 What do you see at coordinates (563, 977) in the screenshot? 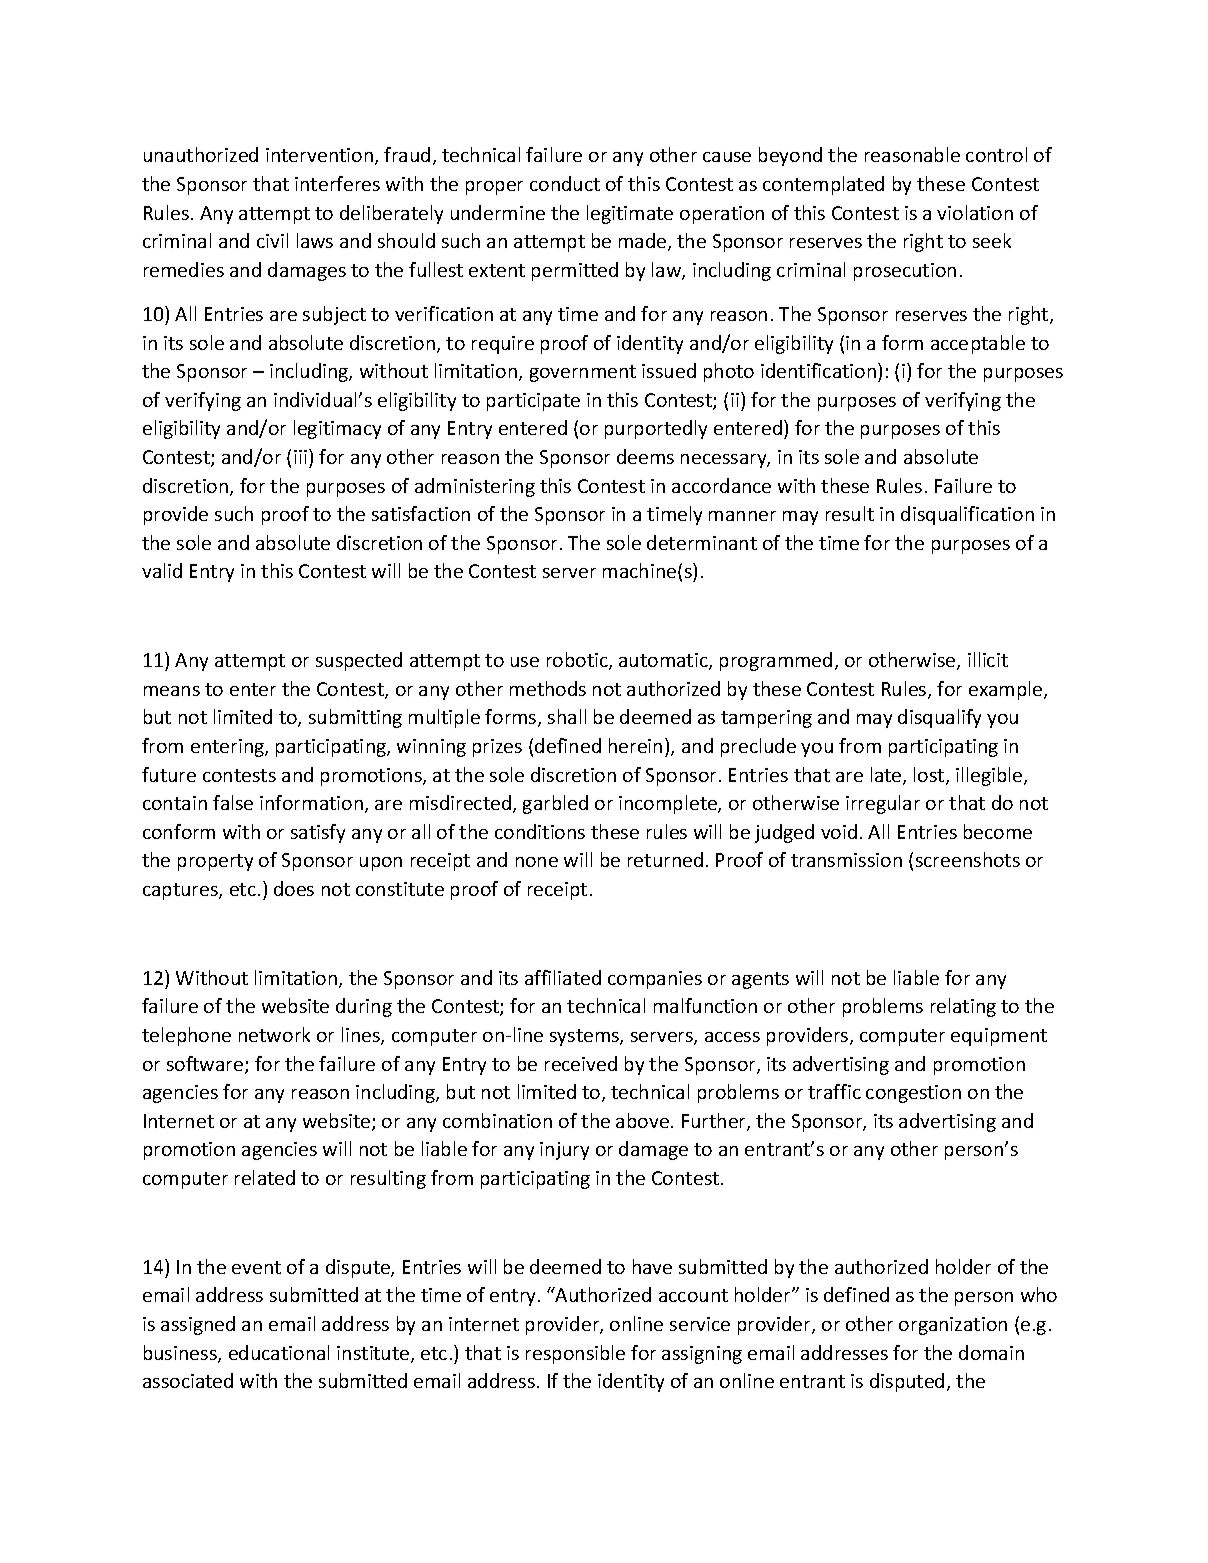
I see `affiliated` at bounding box center [563, 977].
